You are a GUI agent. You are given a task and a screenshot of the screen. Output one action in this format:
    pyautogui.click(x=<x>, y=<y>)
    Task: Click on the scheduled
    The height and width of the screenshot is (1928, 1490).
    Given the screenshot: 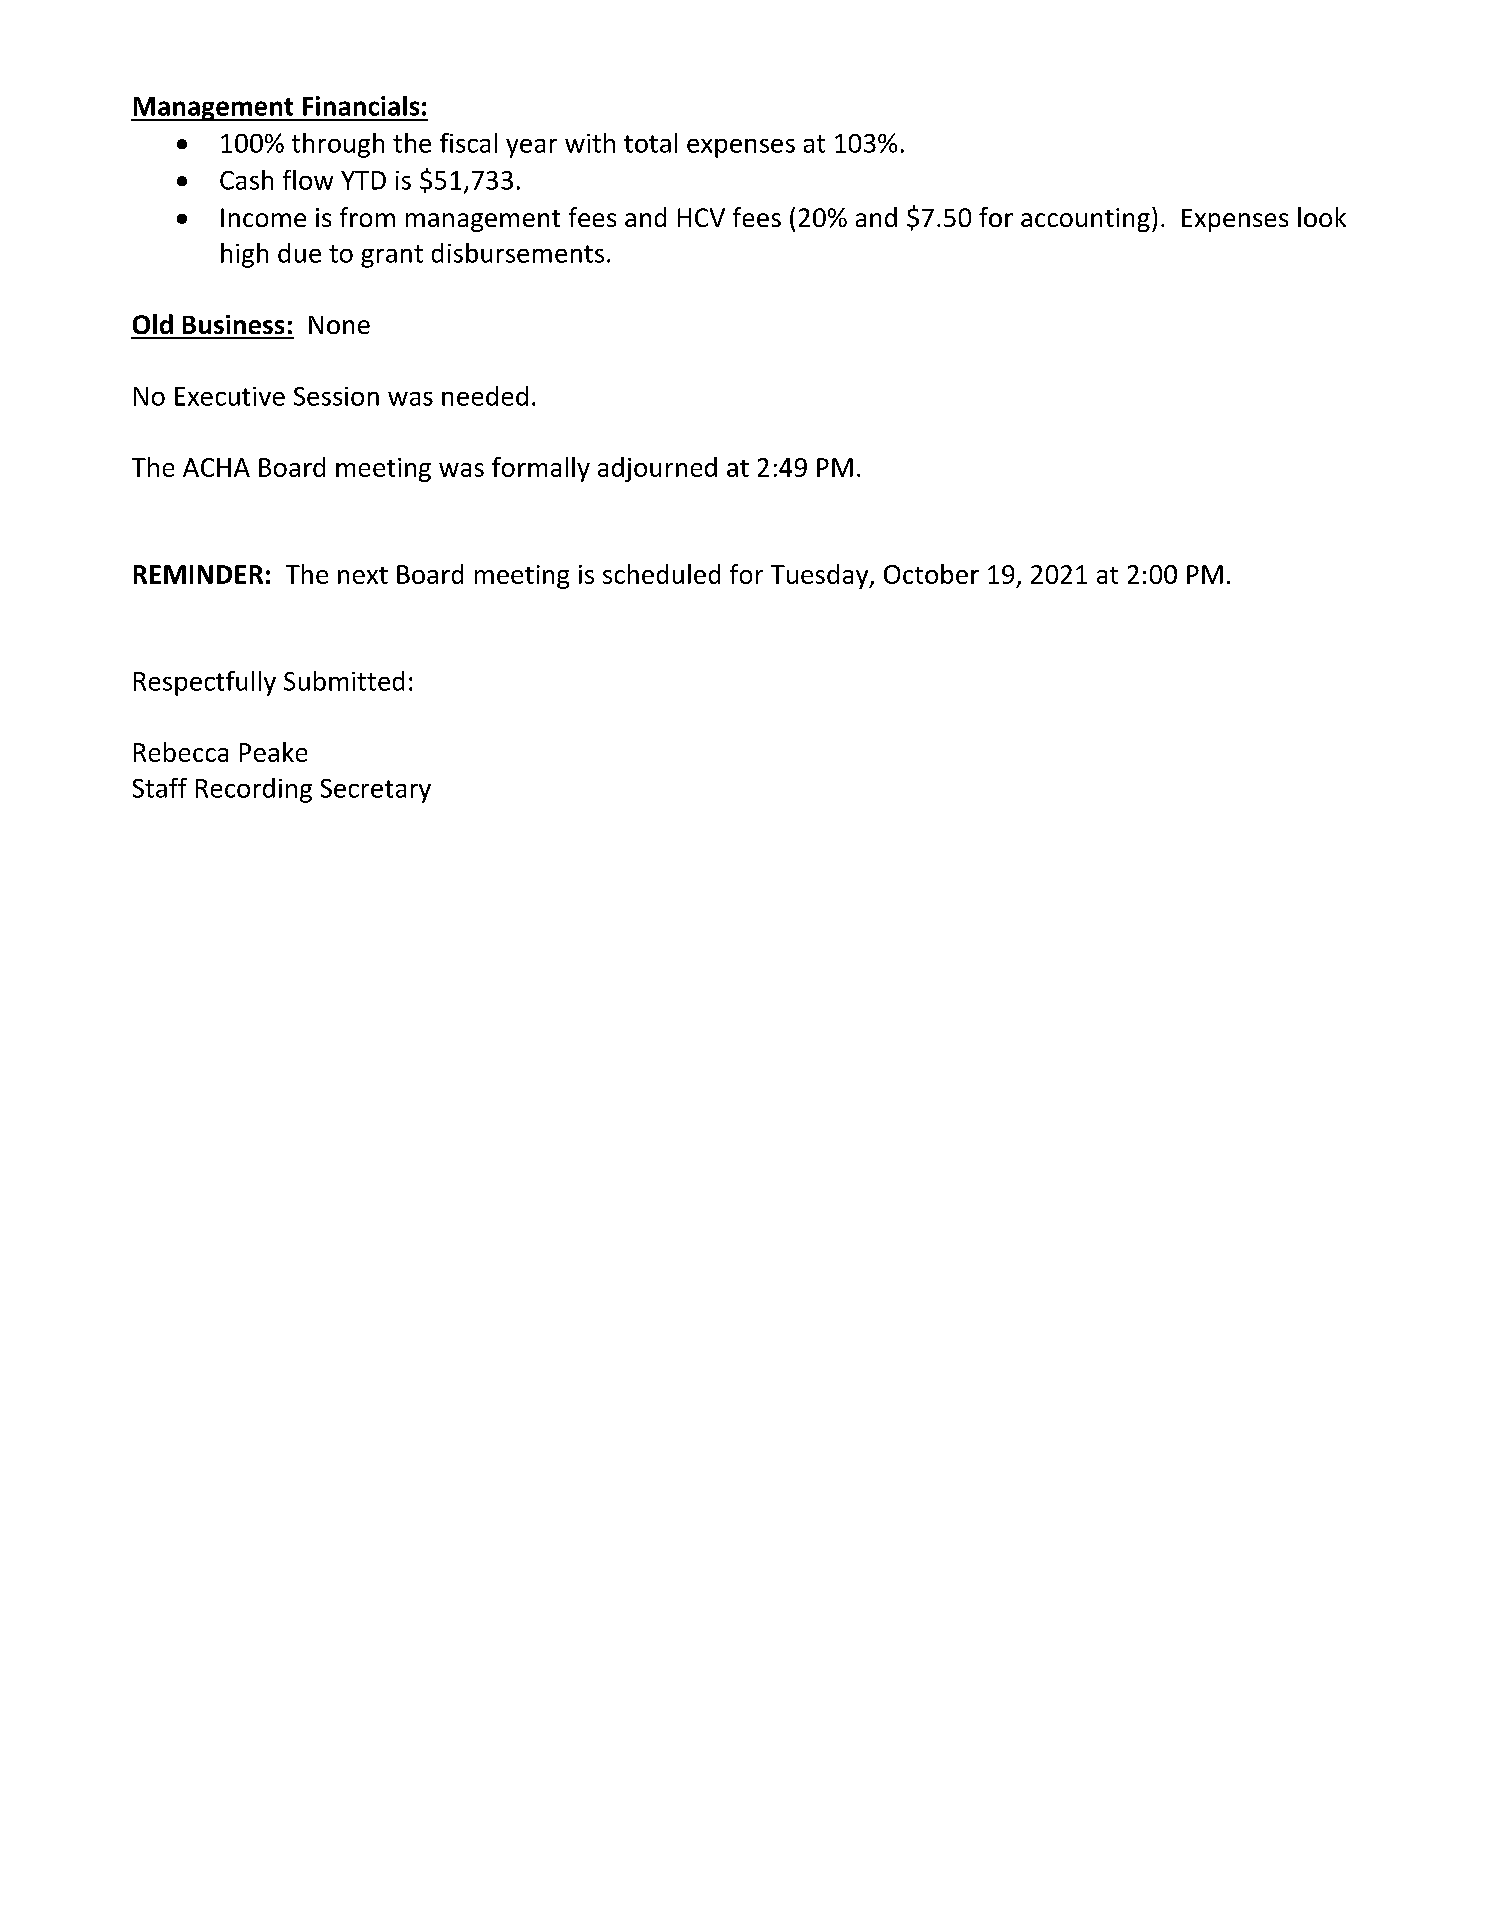 What is the action you would take?
    pyautogui.click(x=661, y=574)
